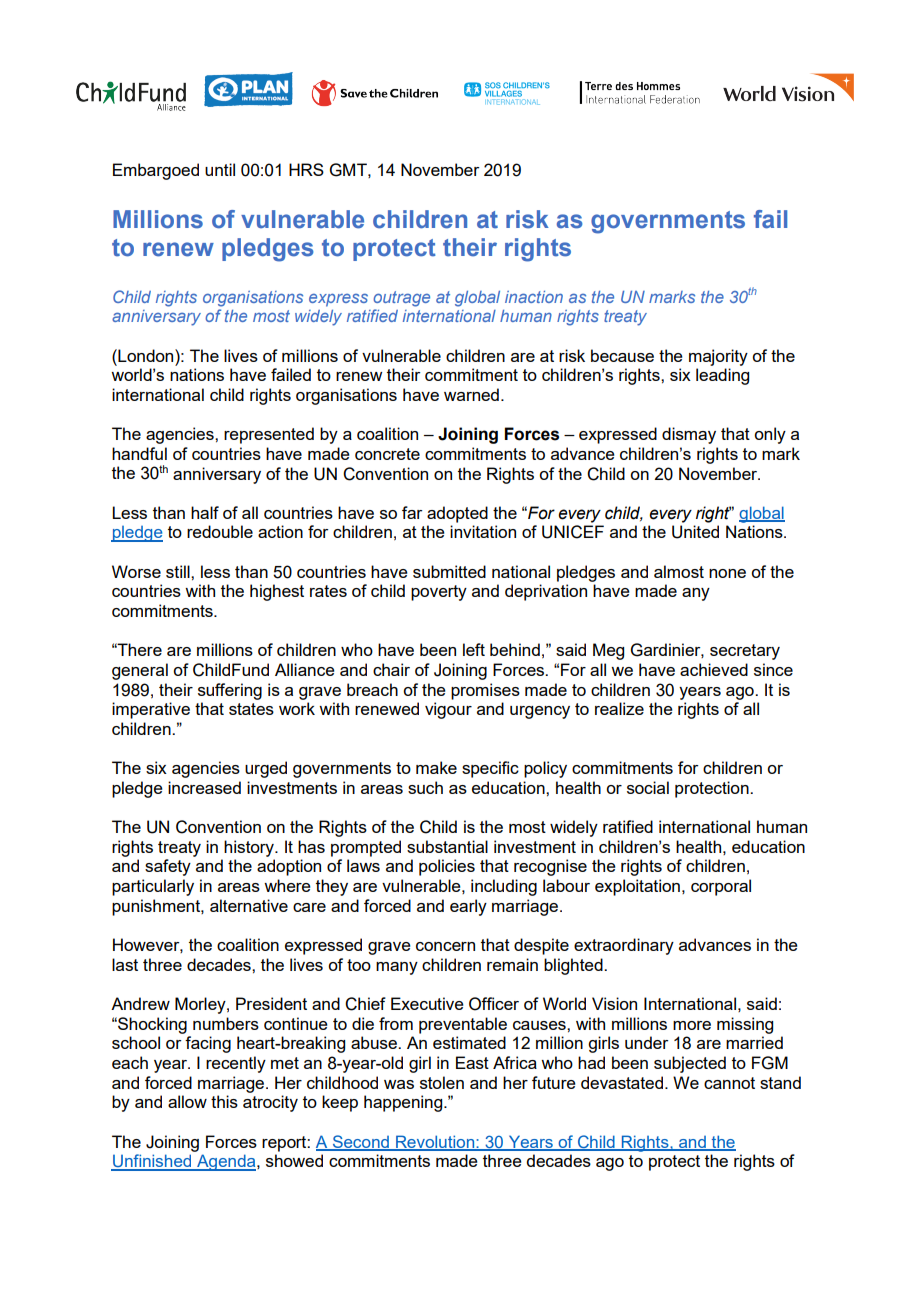 This screenshot has height=1308, width=924. Describe the element at coordinates (220, 169) in the screenshot. I see `until` at that location.
